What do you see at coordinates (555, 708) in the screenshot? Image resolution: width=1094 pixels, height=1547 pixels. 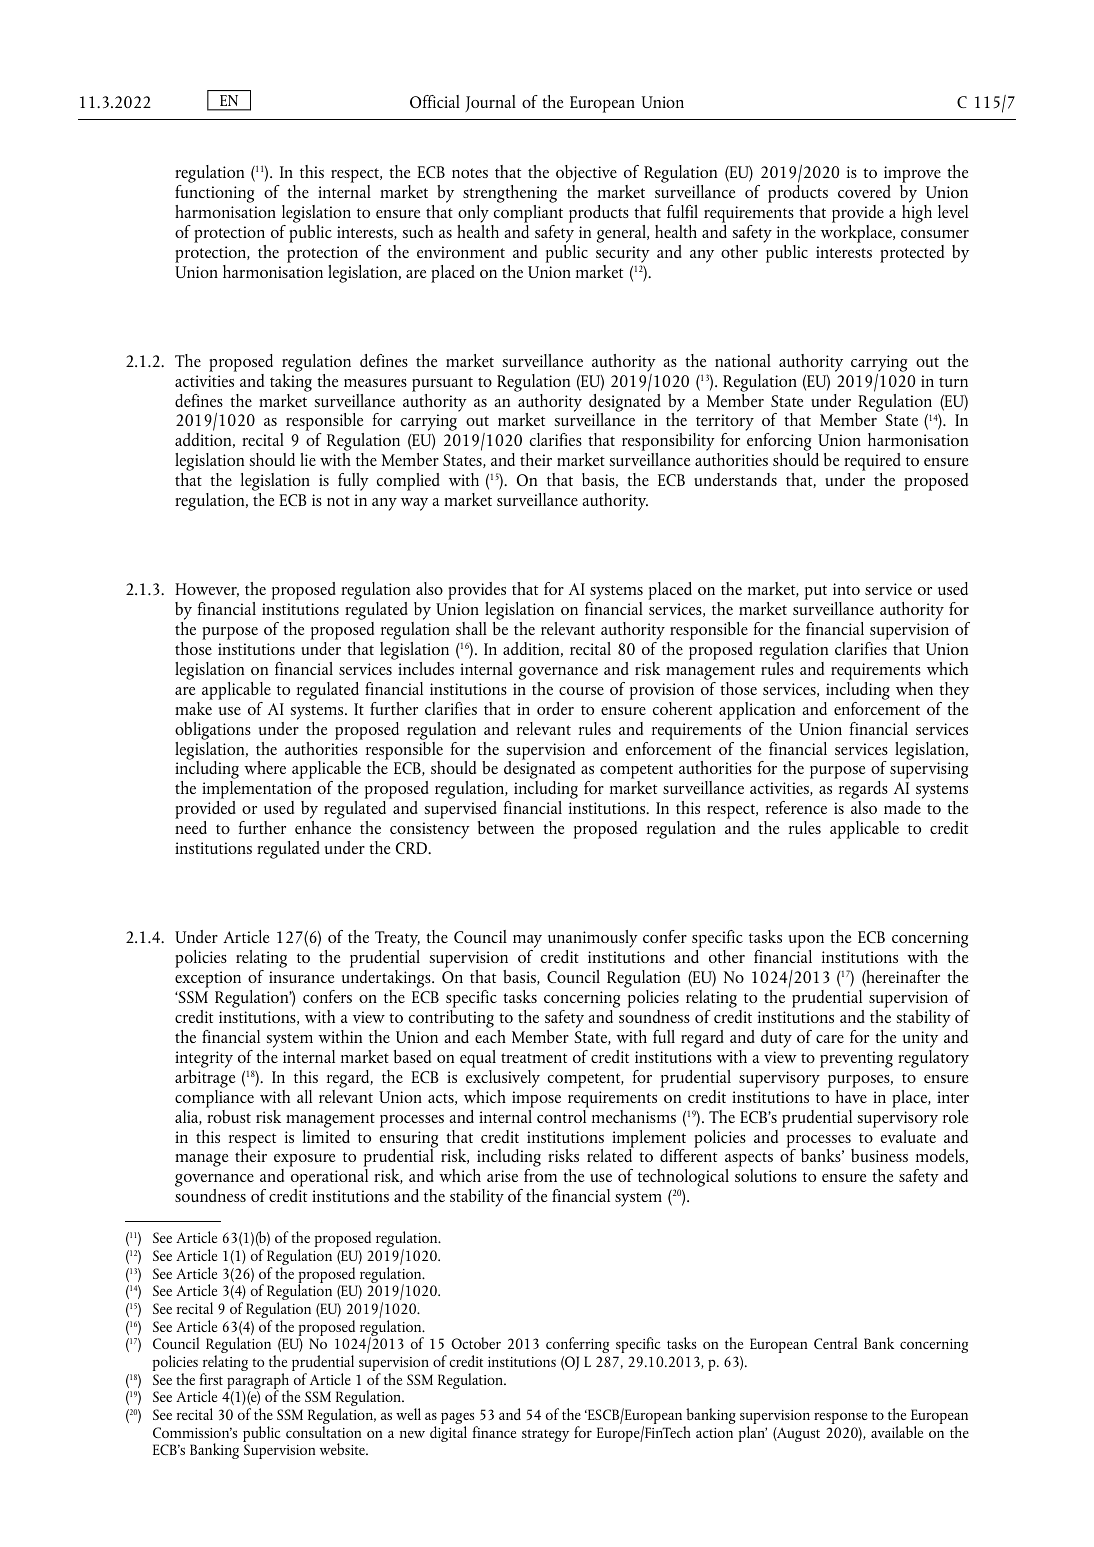 I see `order` at bounding box center [555, 708].
